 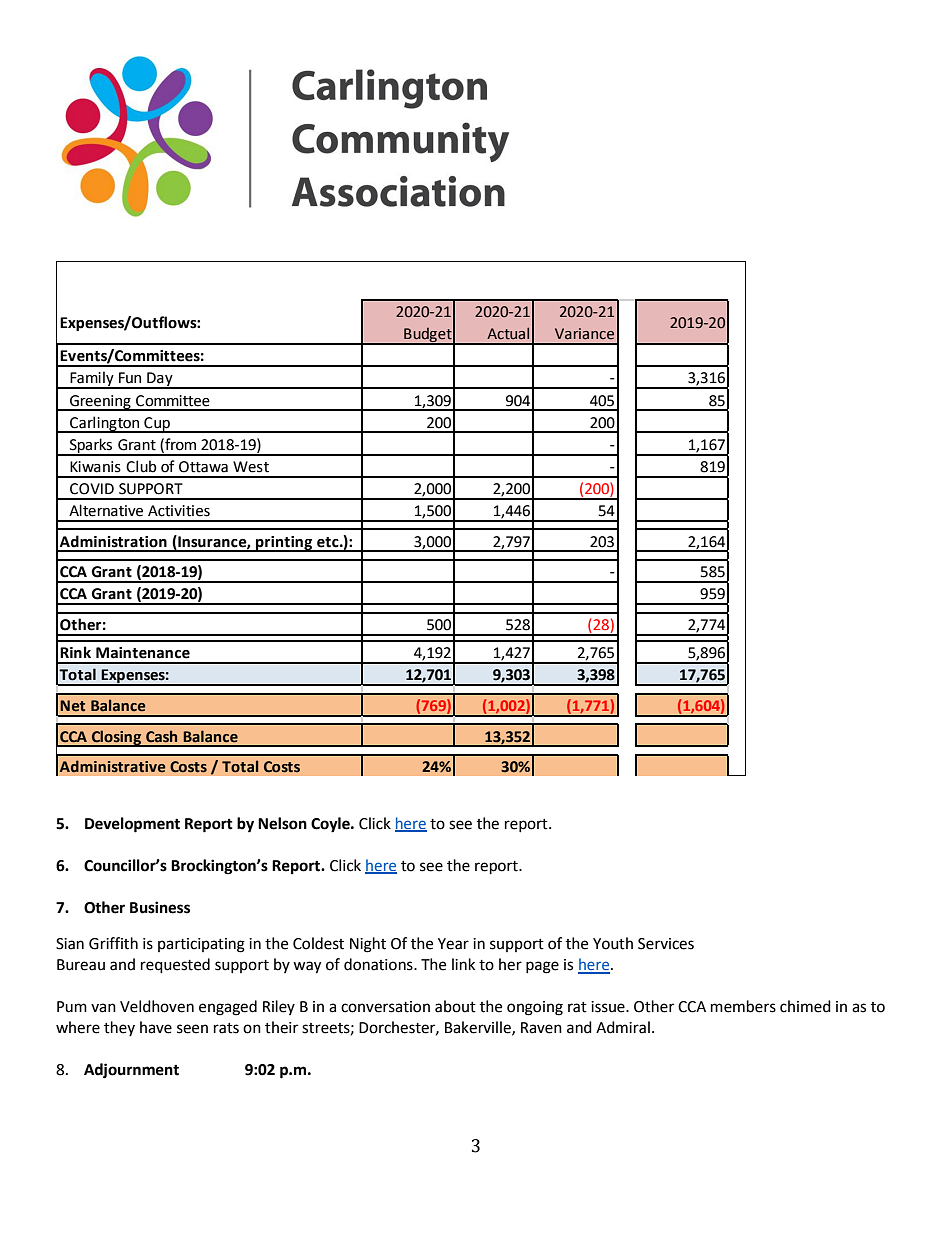 What do you see at coordinates (508, 333) in the screenshot?
I see `Actual` at bounding box center [508, 333].
